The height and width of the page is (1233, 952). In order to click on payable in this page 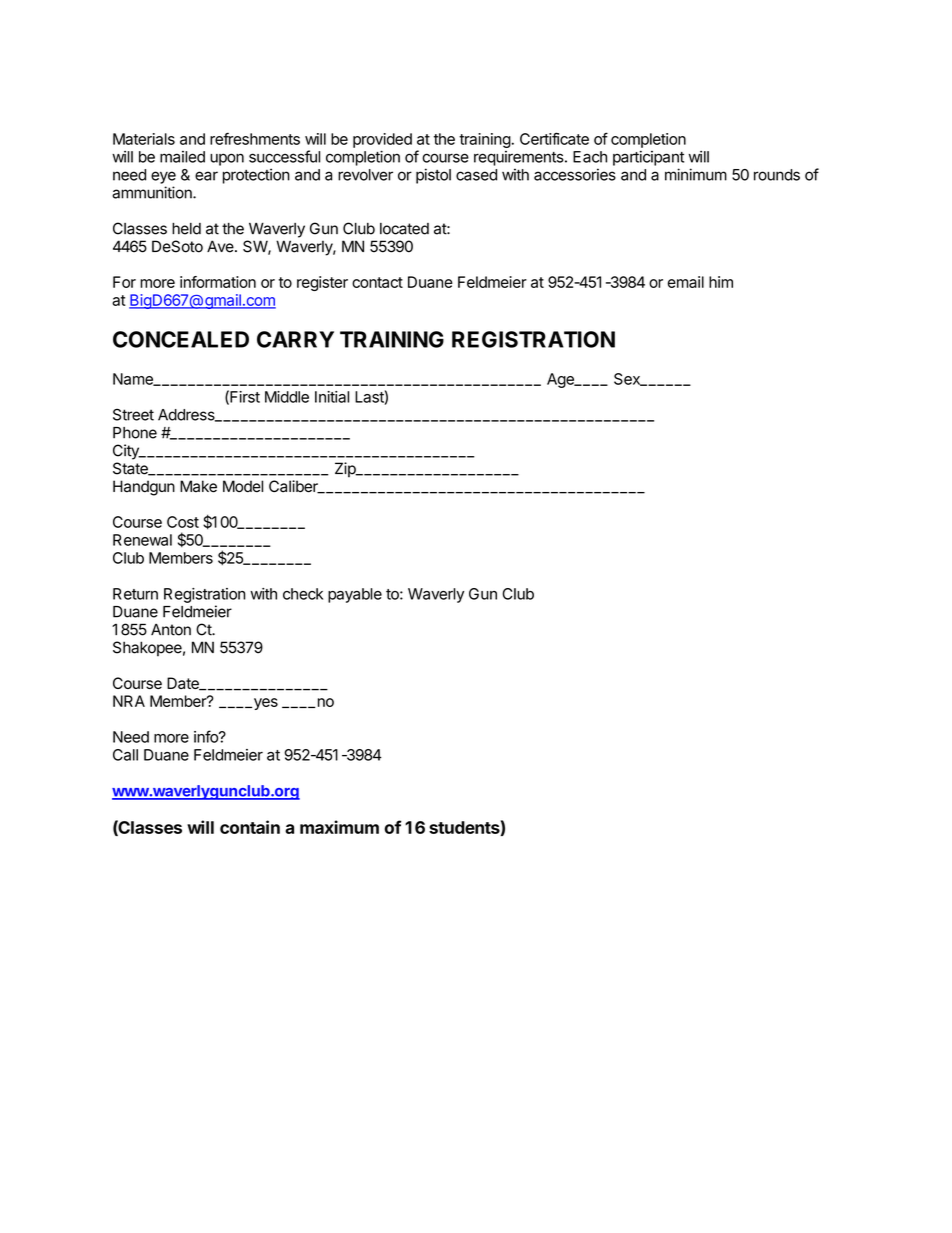, I will do `click(355, 595)`.
